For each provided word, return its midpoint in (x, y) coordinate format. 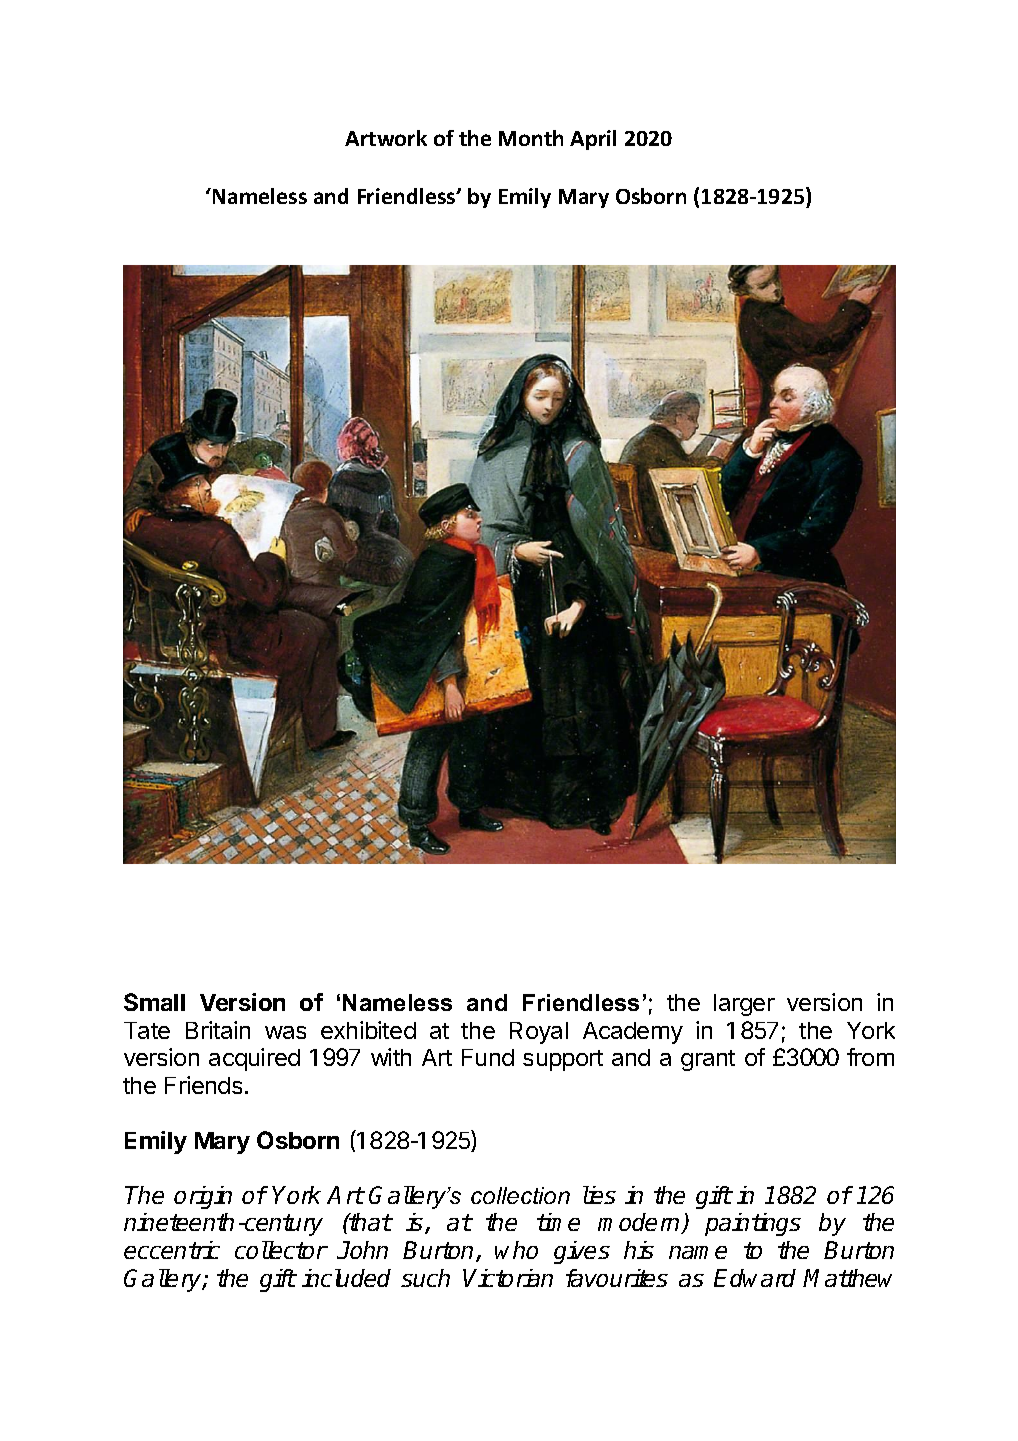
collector (281, 1250)
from (870, 1057)
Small (154, 1002)
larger (744, 1005)
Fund (488, 1057)
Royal (539, 1033)
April (593, 140)
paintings (753, 1224)
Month (531, 138)
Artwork (386, 138)
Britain (218, 1030)
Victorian (508, 1278)
